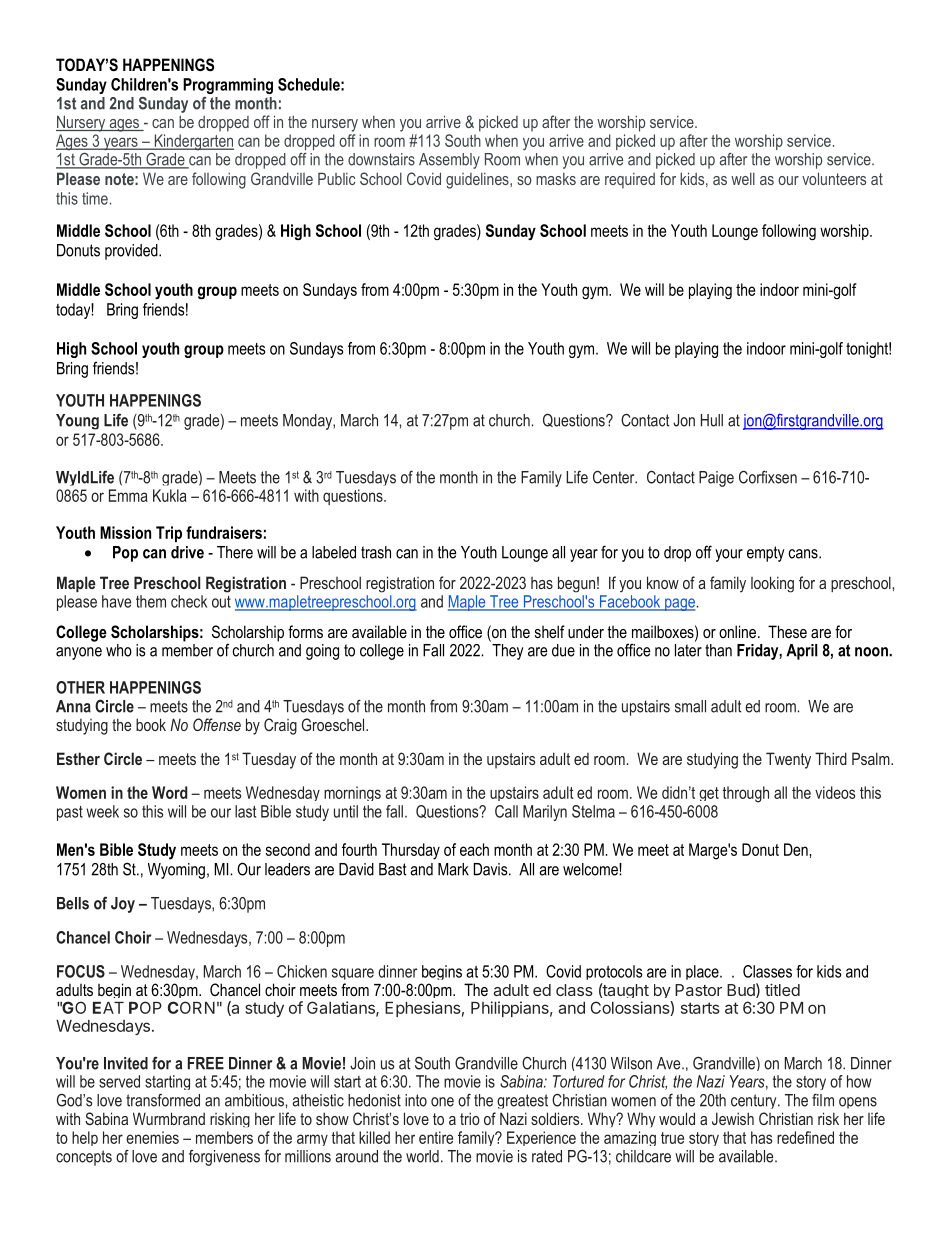 This screenshot has width=952, height=1233. Describe the element at coordinates (745, 794) in the screenshot. I see `through` at that location.
